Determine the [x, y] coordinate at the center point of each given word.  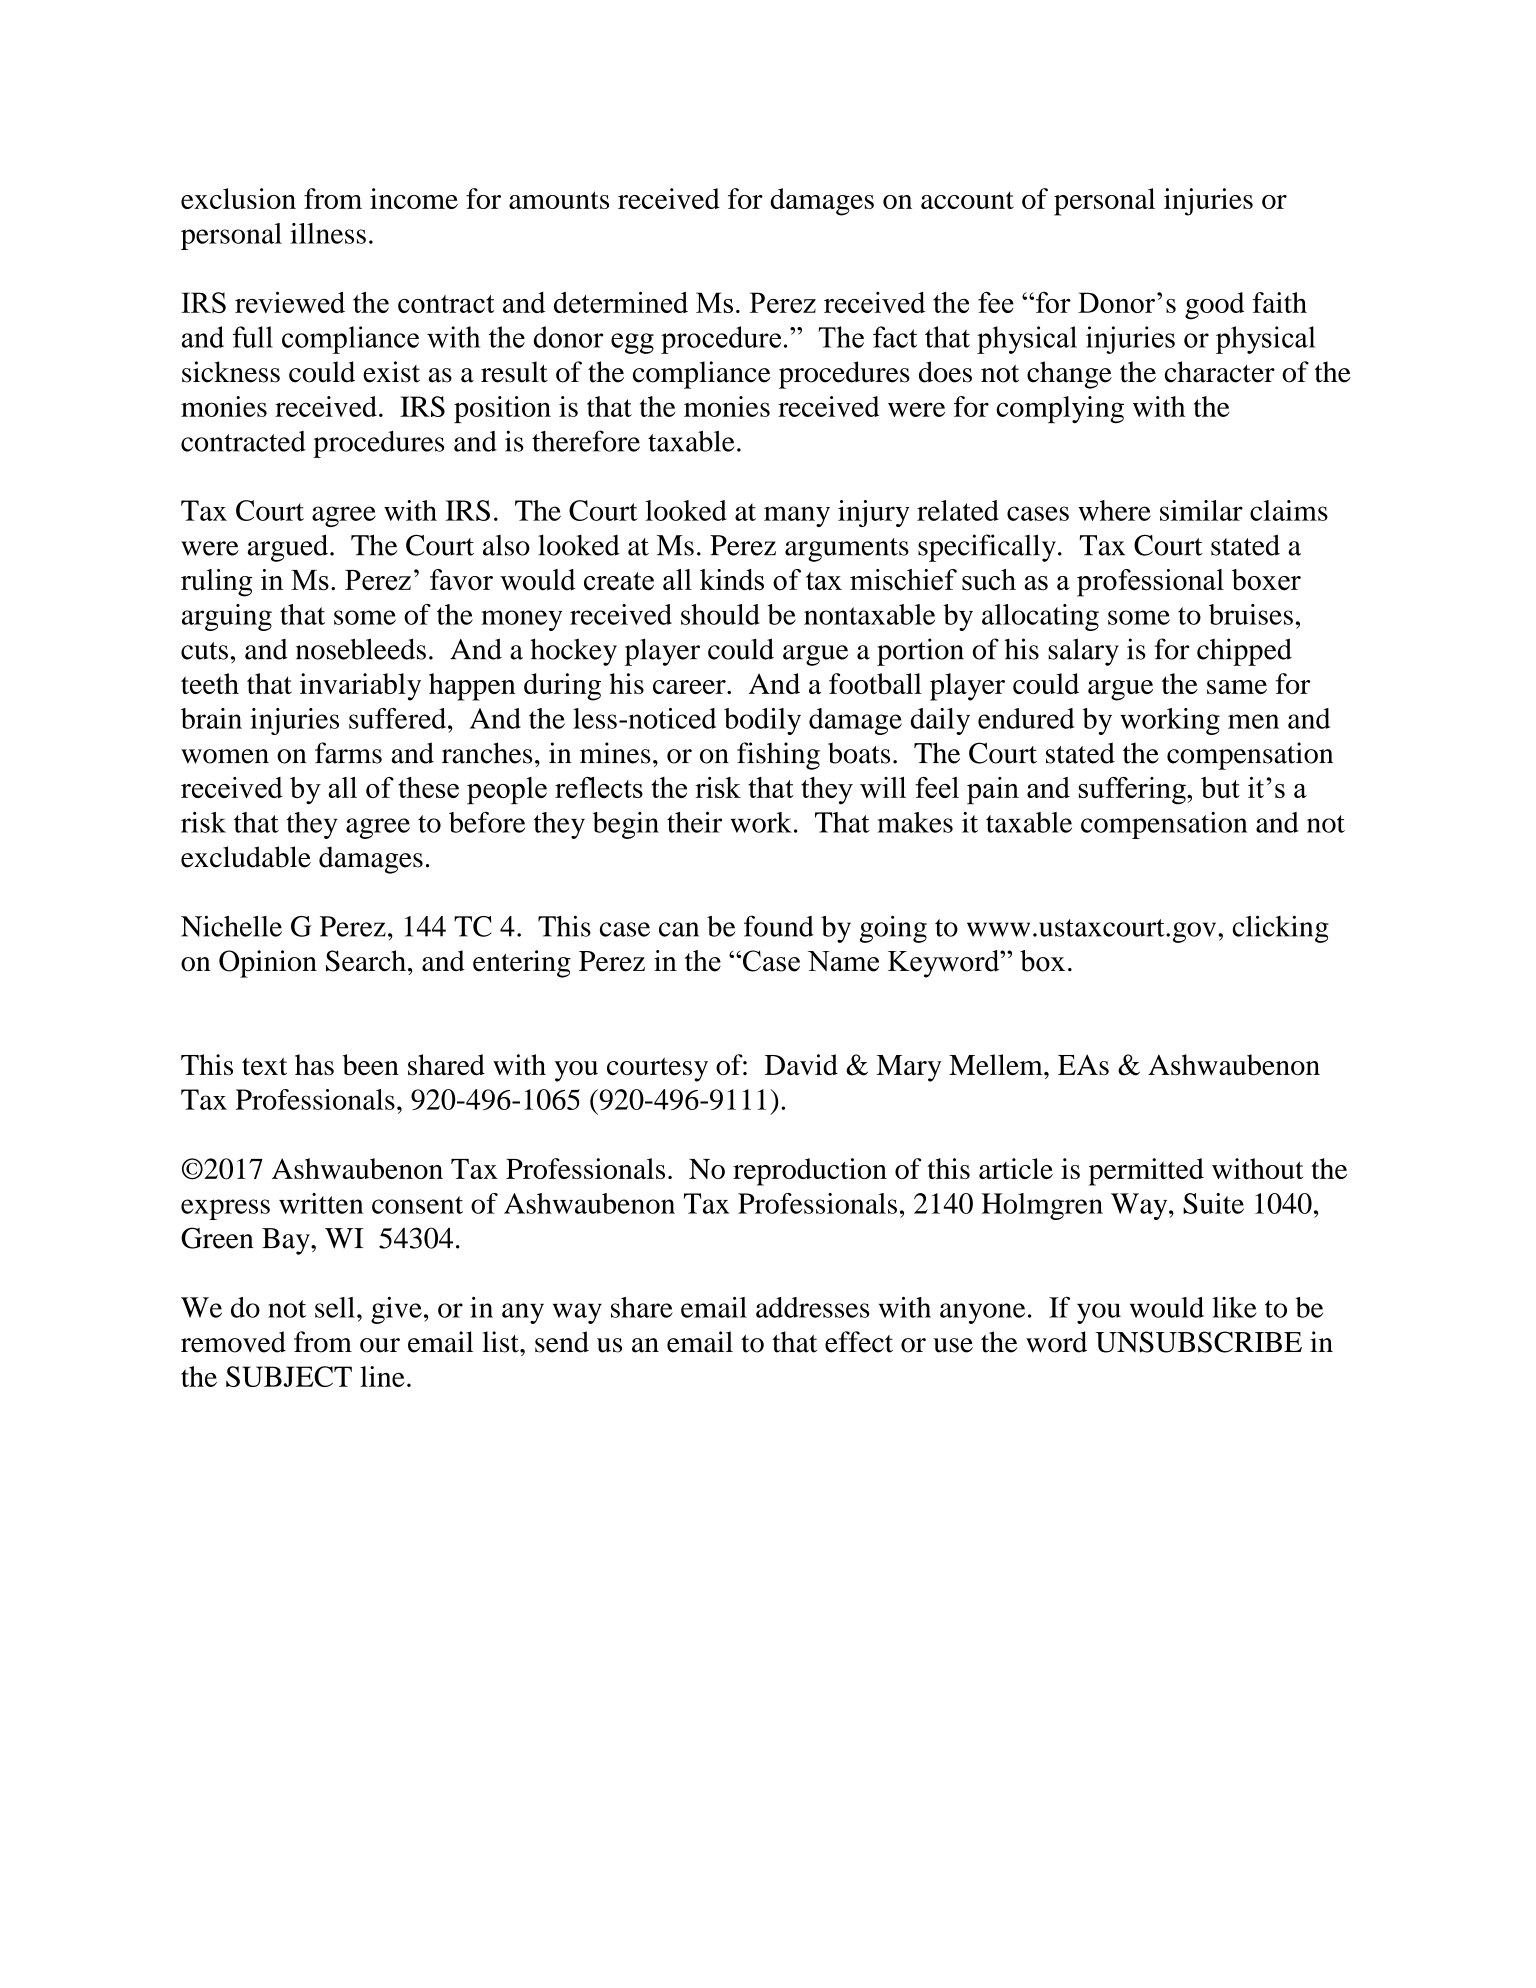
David [801, 1064]
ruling [216, 583]
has [314, 1065]
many [797, 516]
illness [328, 233]
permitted [1146, 1172]
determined [621, 302]
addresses [813, 1307]
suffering [1133, 791]
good [1214, 306]
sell [335, 1307]
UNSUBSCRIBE [1198, 1342]
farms [348, 753]
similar [1201, 510]
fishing [778, 756]
